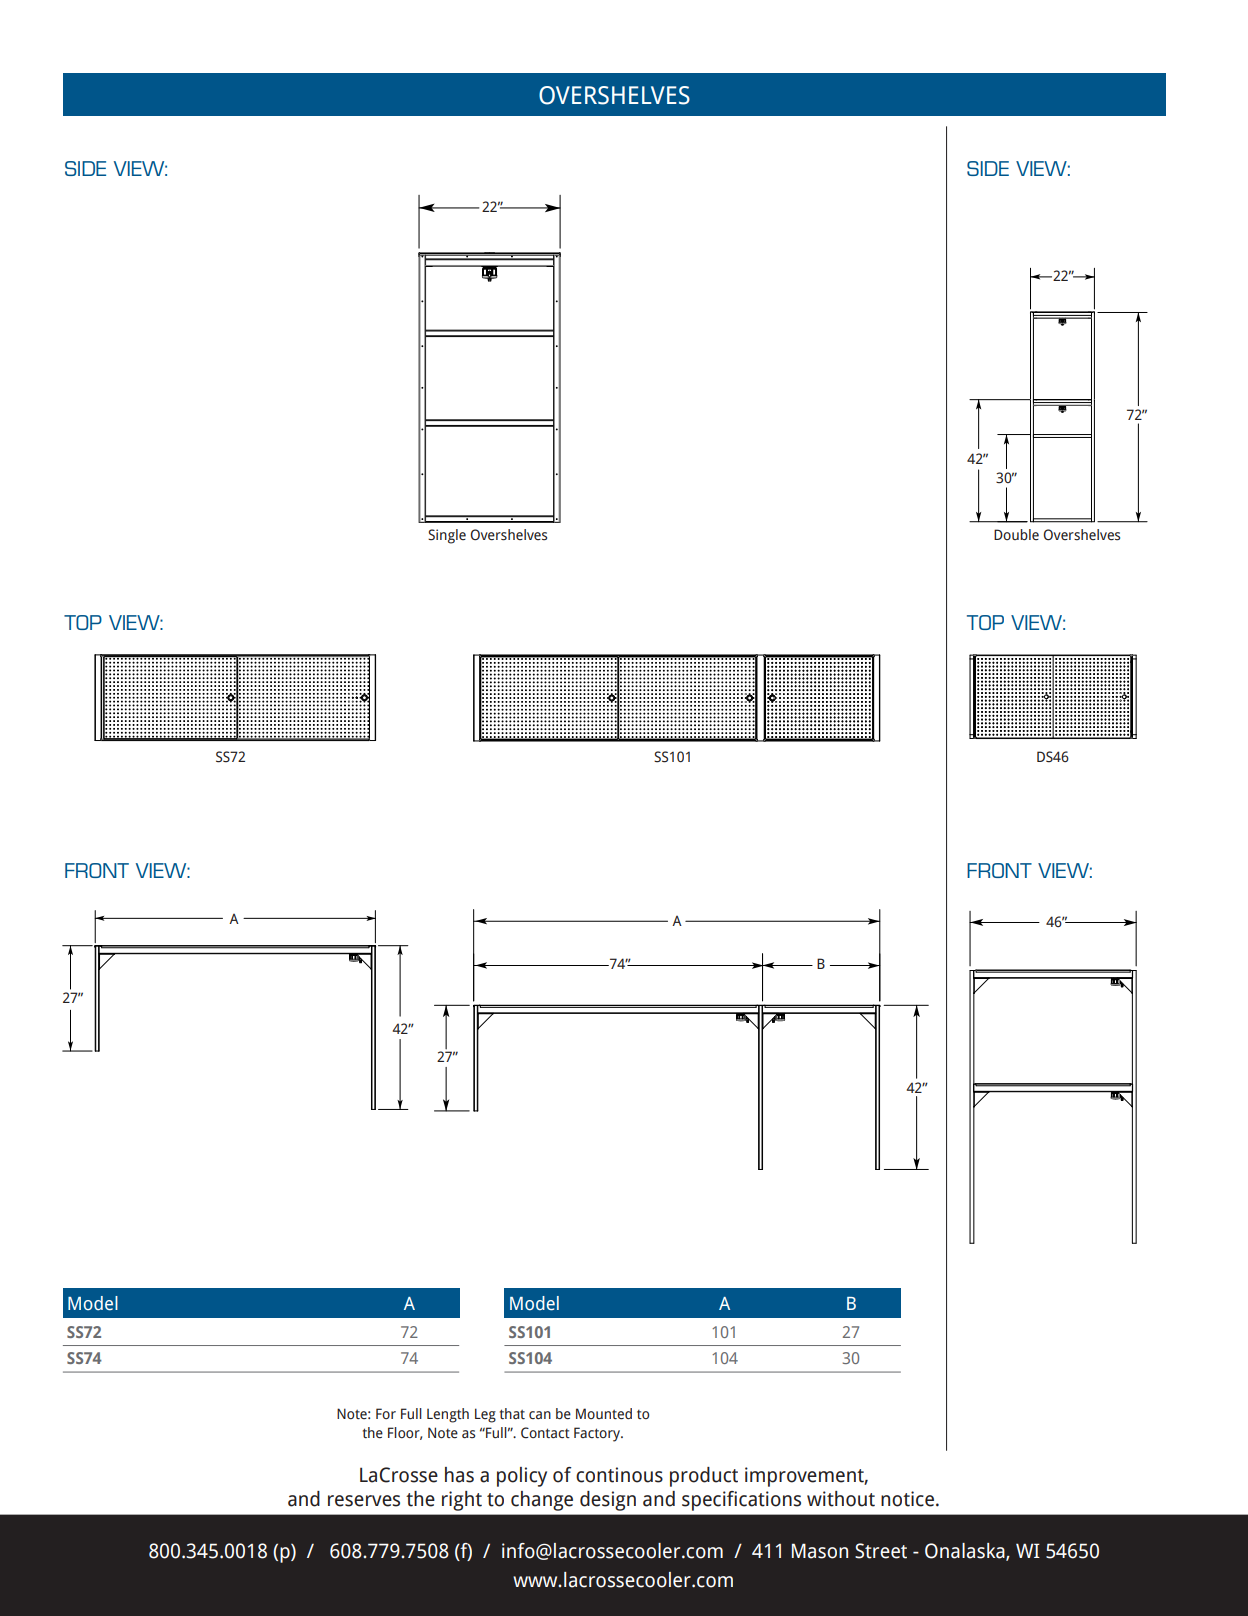  I want to click on Single, so click(447, 536).
